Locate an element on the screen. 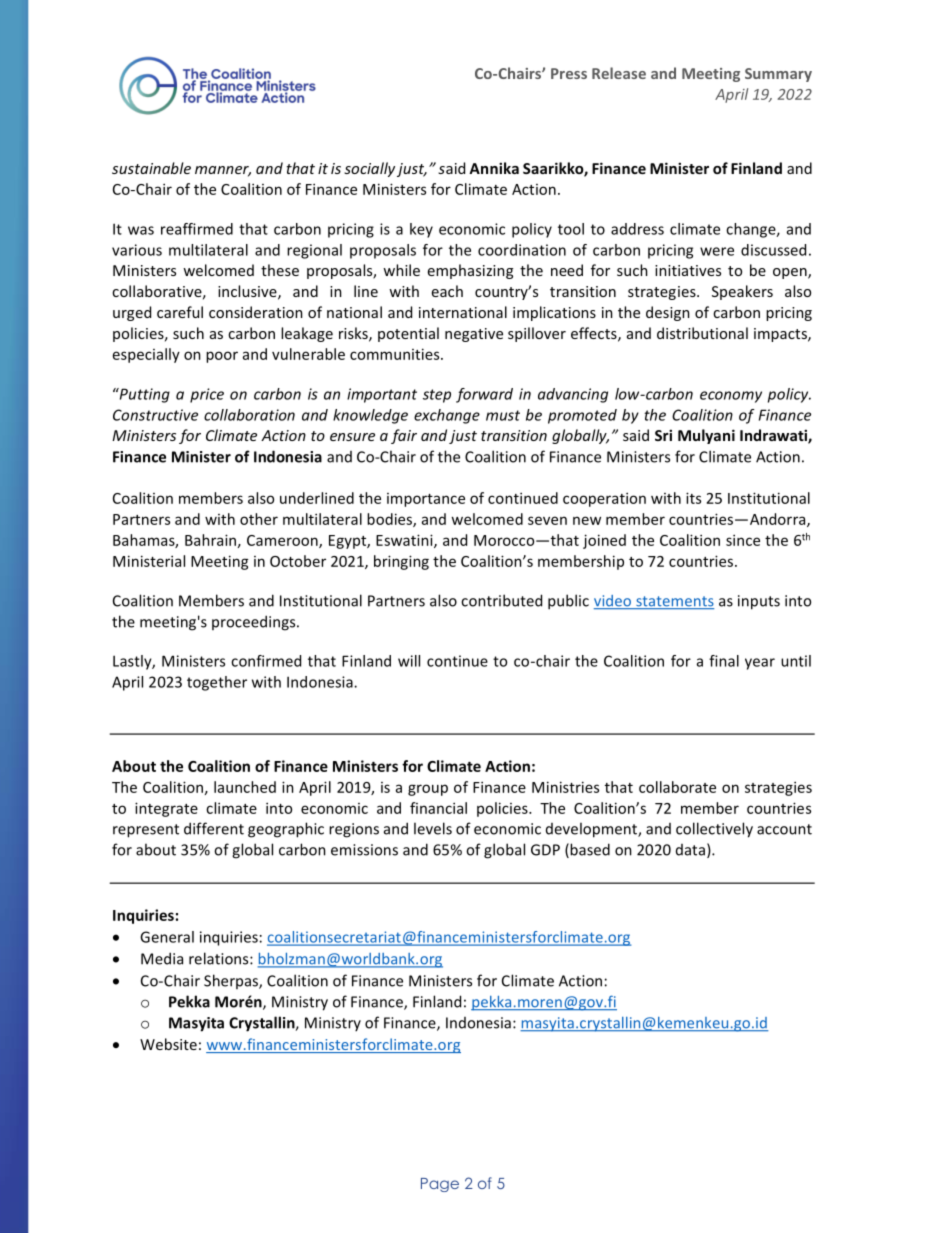  Page is located at coordinates (440, 1185).
